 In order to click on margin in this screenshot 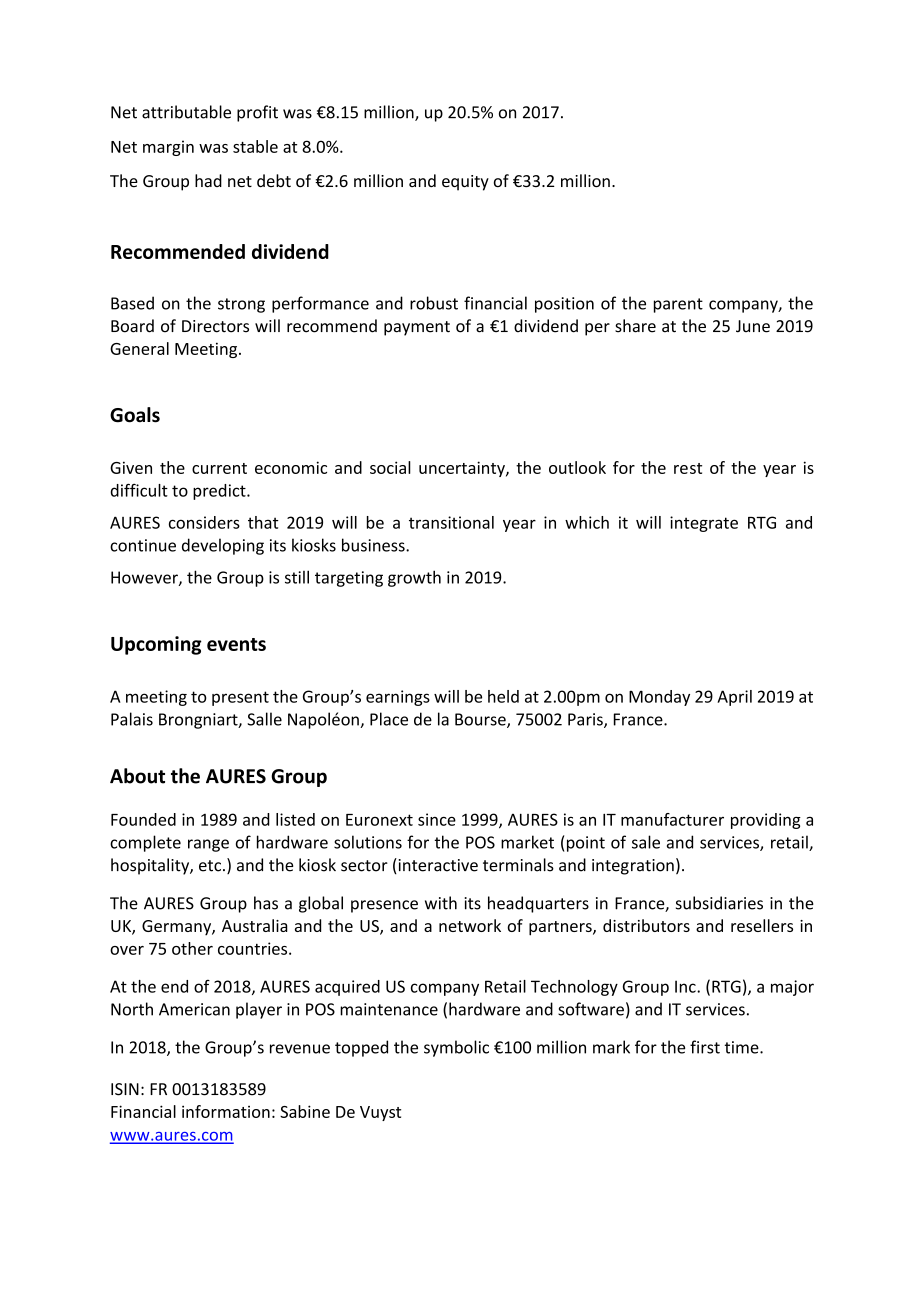, I will do `click(168, 148)`.
